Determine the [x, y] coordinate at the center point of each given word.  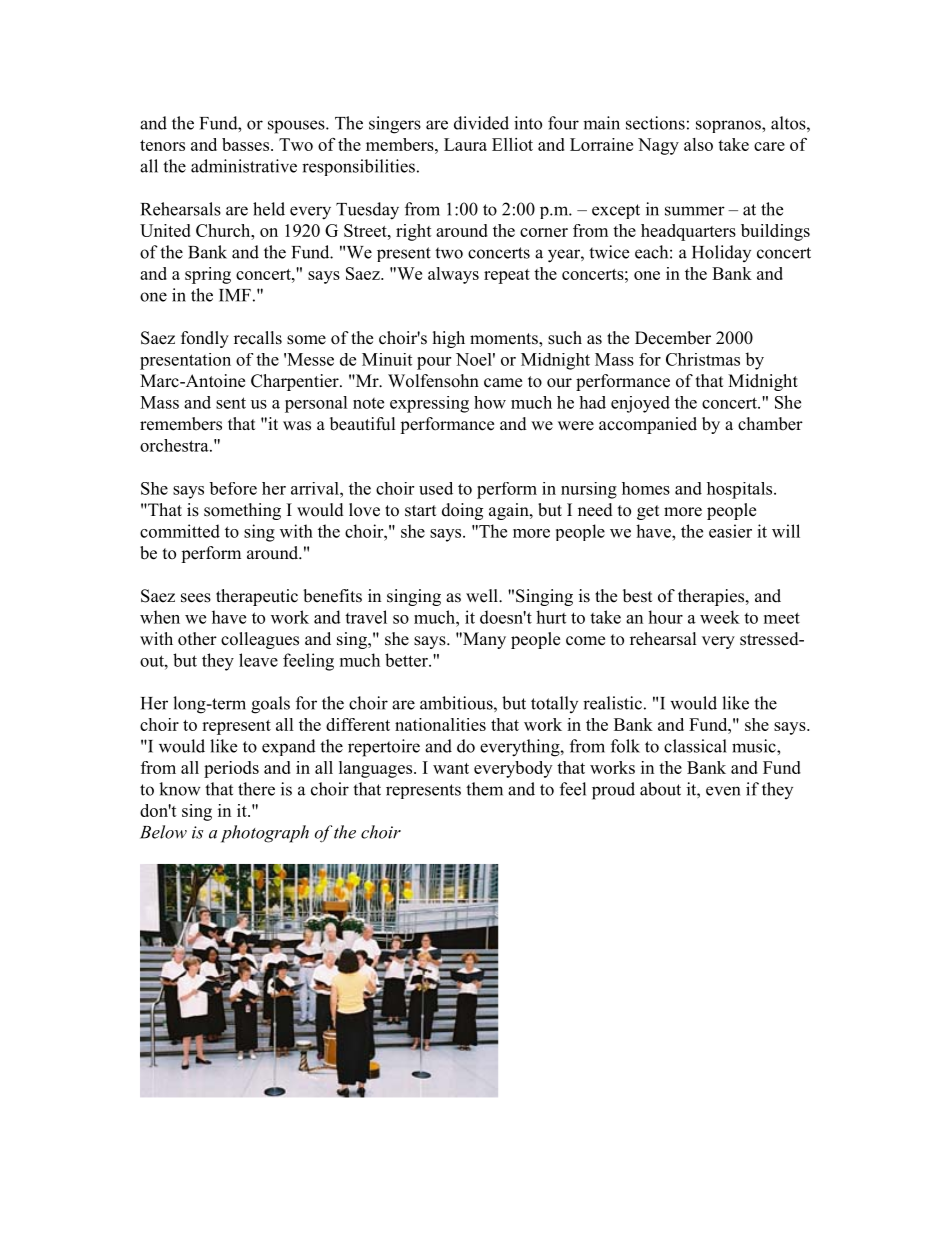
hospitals [741, 490]
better [407, 660]
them [484, 789]
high [449, 339]
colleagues [260, 640]
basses [245, 144]
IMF [235, 295]
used [436, 488]
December [673, 338]
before [233, 488]
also [698, 144]
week [720, 617]
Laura [465, 144]
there [256, 789]
